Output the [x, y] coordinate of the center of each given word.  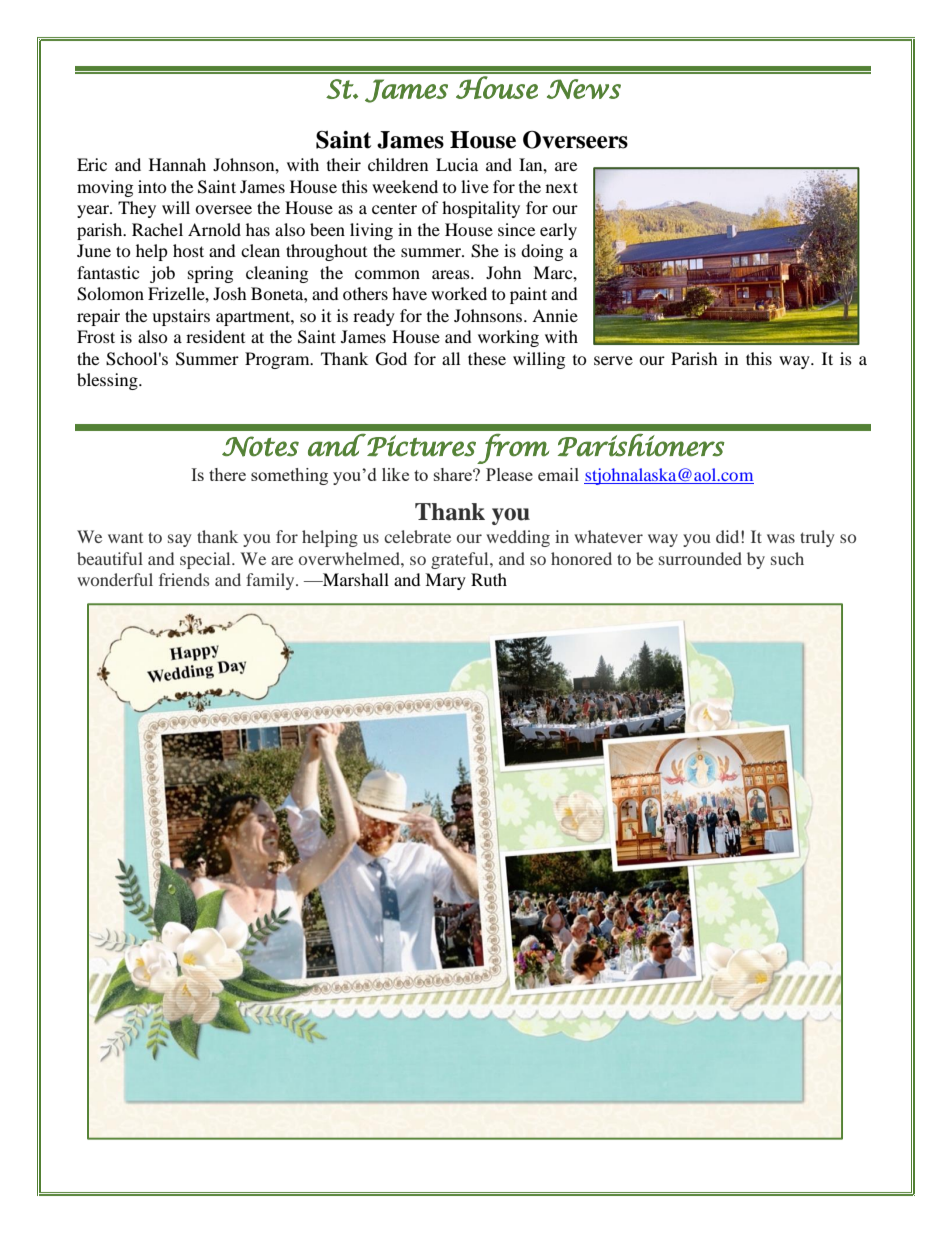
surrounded [700, 558]
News [584, 89]
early [558, 231]
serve [613, 360]
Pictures [421, 446]
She [485, 251]
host [188, 250]
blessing [108, 381]
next [562, 187]
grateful [461, 560]
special [206, 560]
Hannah [177, 164]
